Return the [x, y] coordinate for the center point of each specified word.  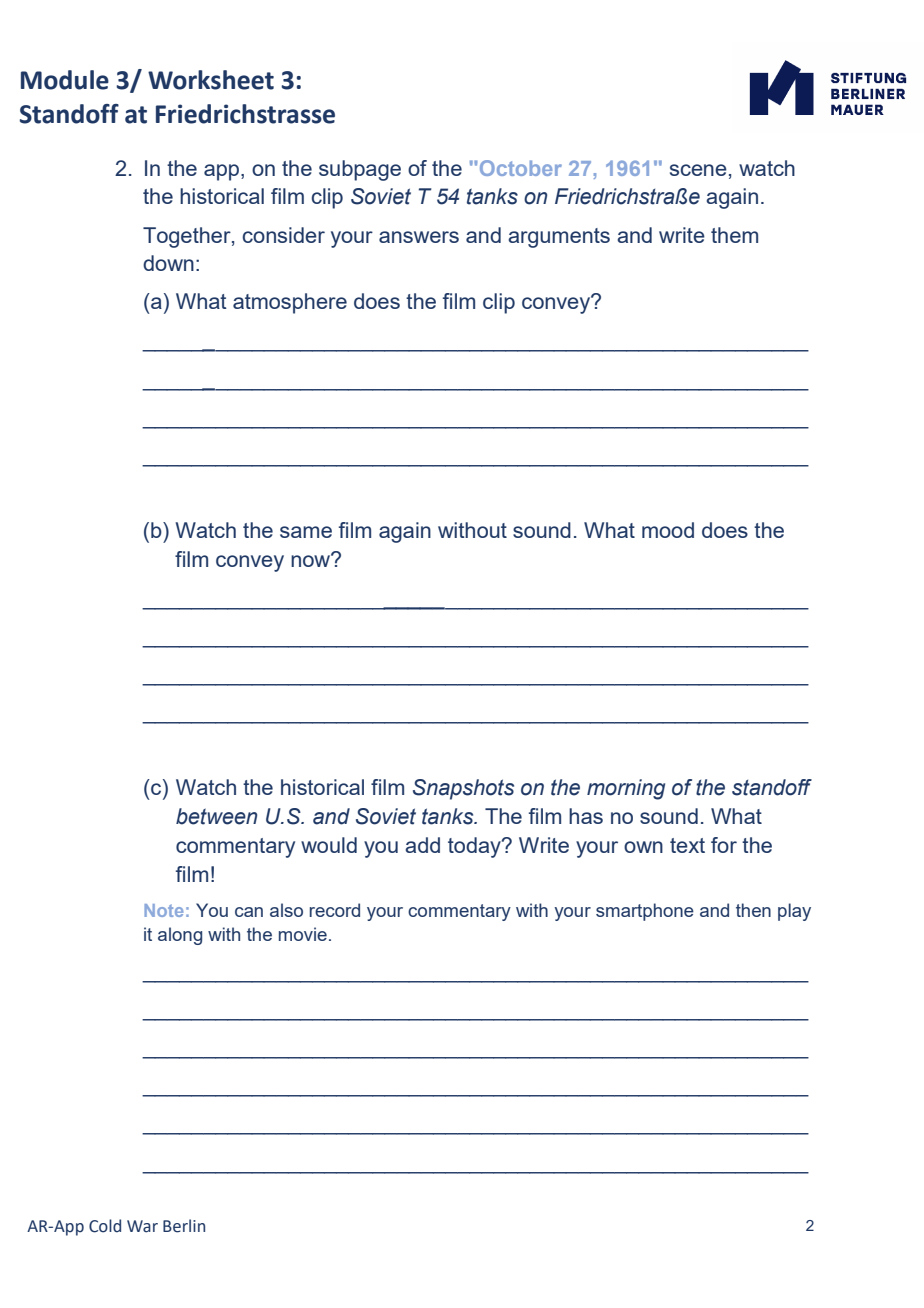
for [724, 845]
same [306, 532]
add [422, 845]
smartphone [645, 912]
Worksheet [211, 80]
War [142, 1226]
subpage [360, 170]
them [734, 235]
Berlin [184, 1226]
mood [668, 530]
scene [698, 170]
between [216, 816]
